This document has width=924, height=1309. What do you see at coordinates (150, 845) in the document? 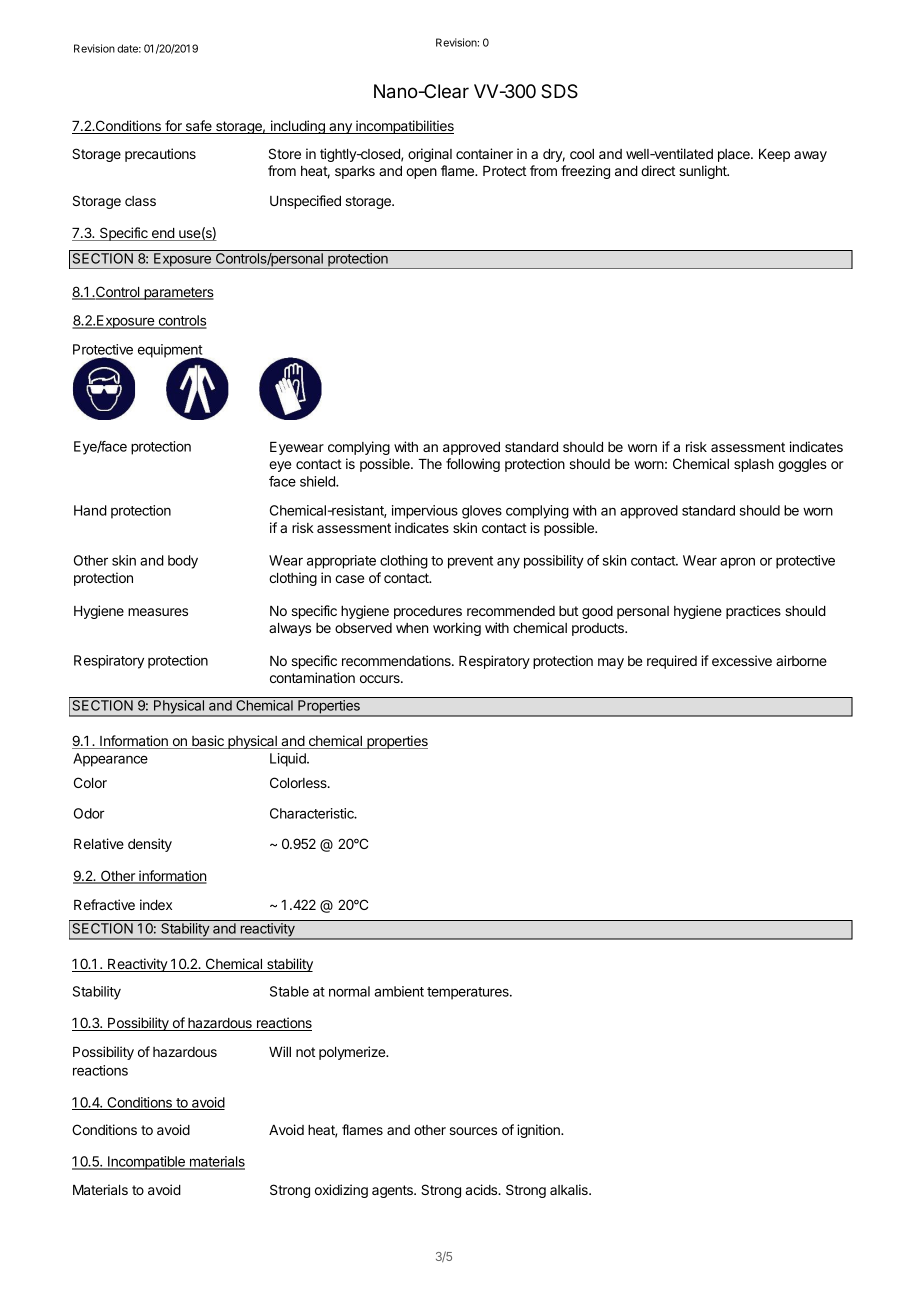
I see `density` at bounding box center [150, 845].
